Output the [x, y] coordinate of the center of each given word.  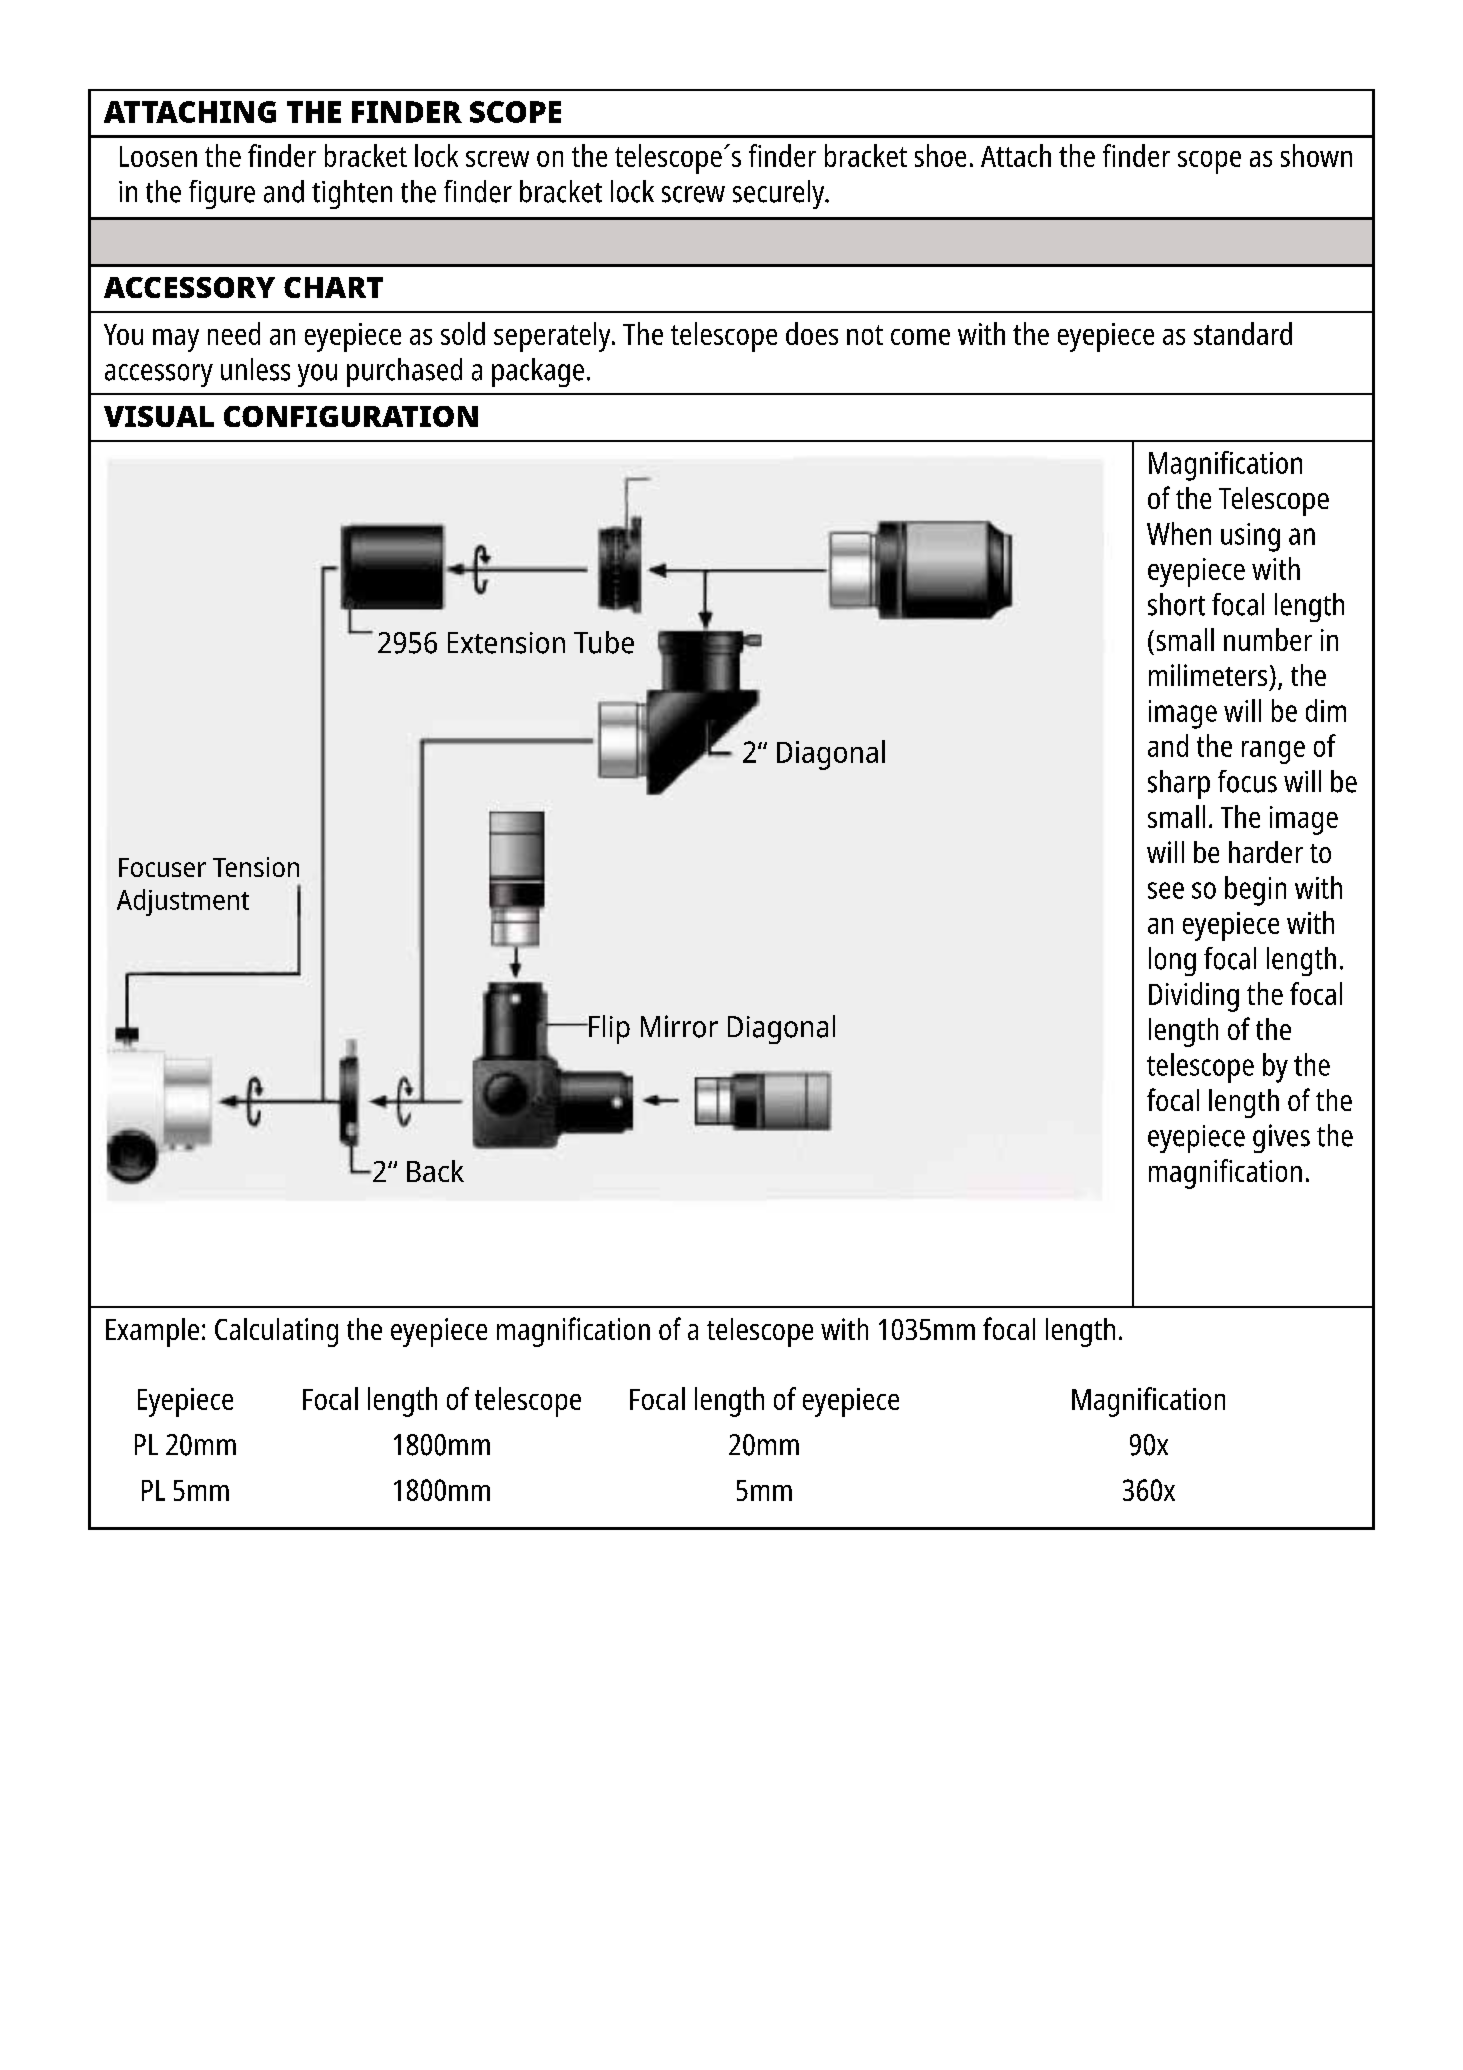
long [1172, 961]
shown [1316, 155]
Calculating [276, 1332]
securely [780, 194]
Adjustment [183, 902]
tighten [352, 194]
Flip [608, 1029]
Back [435, 1171]
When [1179, 533]
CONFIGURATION [351, 416]
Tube [604, 642]
